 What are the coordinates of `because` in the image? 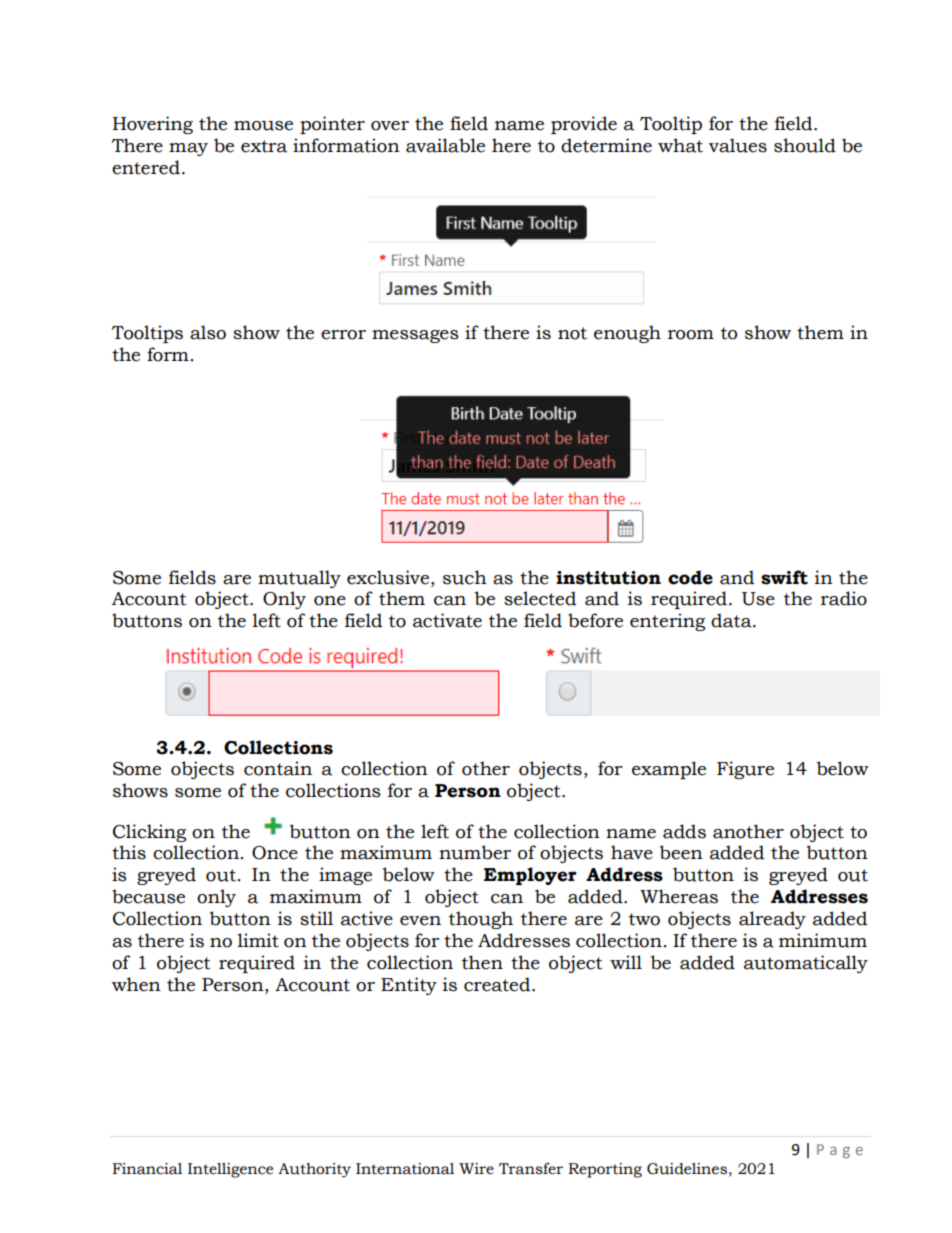 It's located at (148, 896).
